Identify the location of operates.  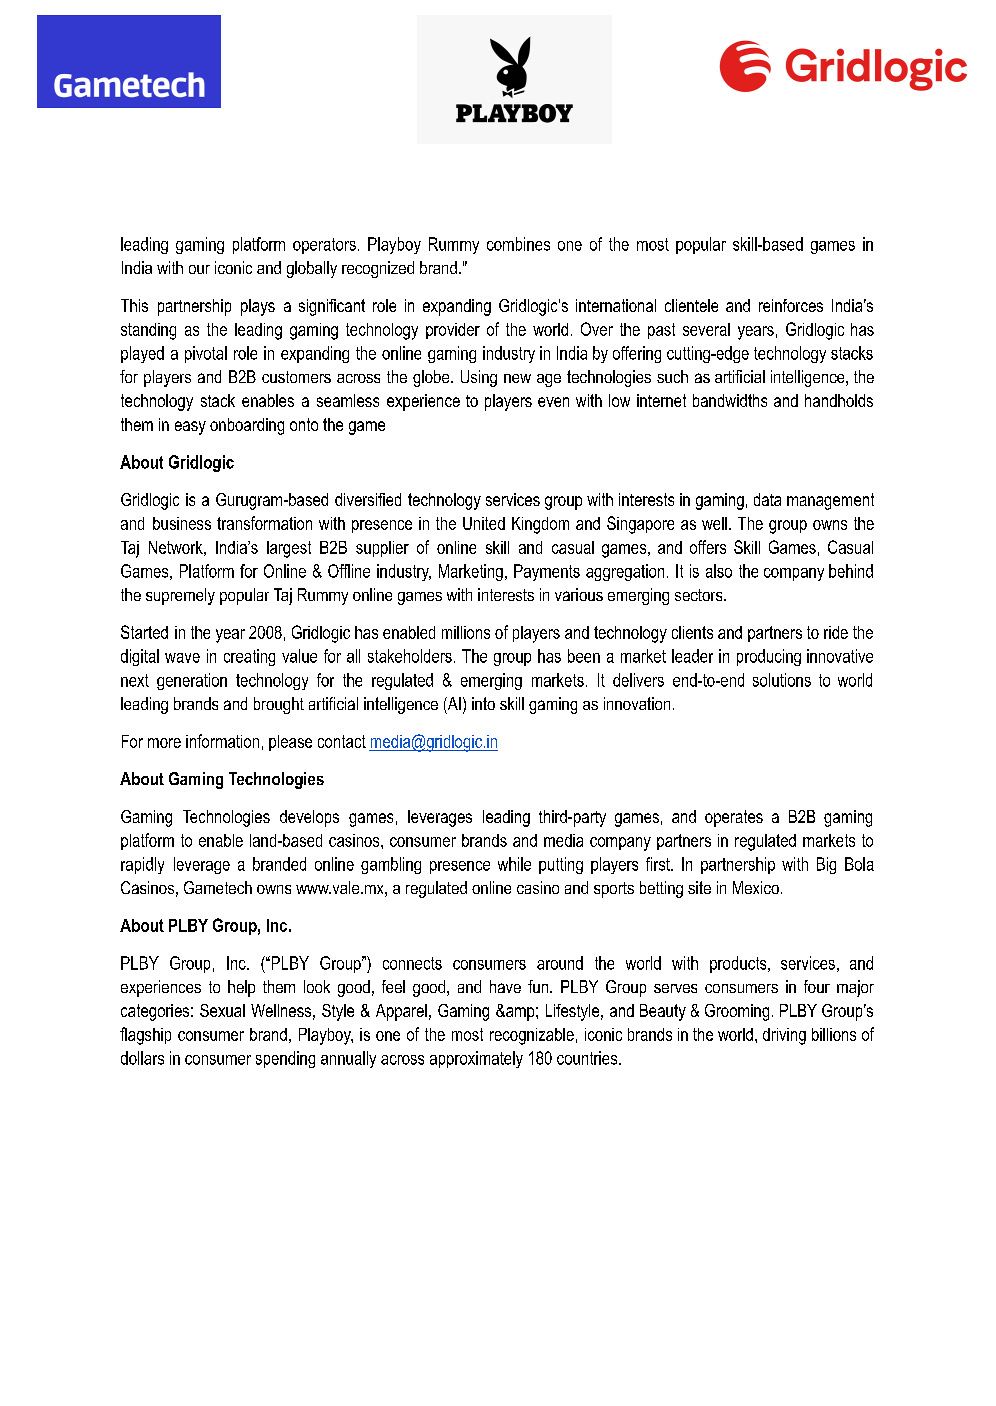
(734, 818).
